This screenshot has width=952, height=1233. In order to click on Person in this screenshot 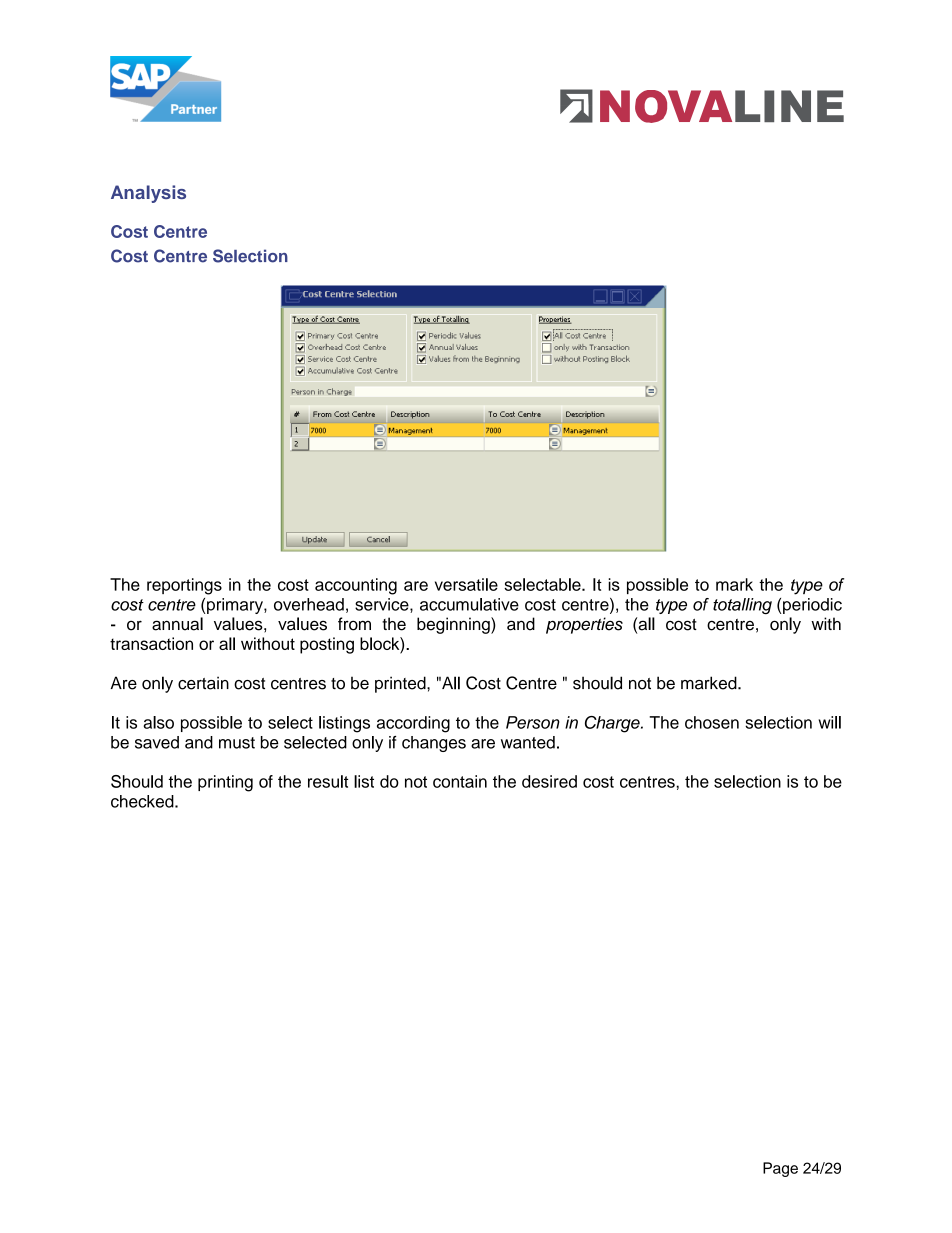, I will do `click(533, 722)`.
